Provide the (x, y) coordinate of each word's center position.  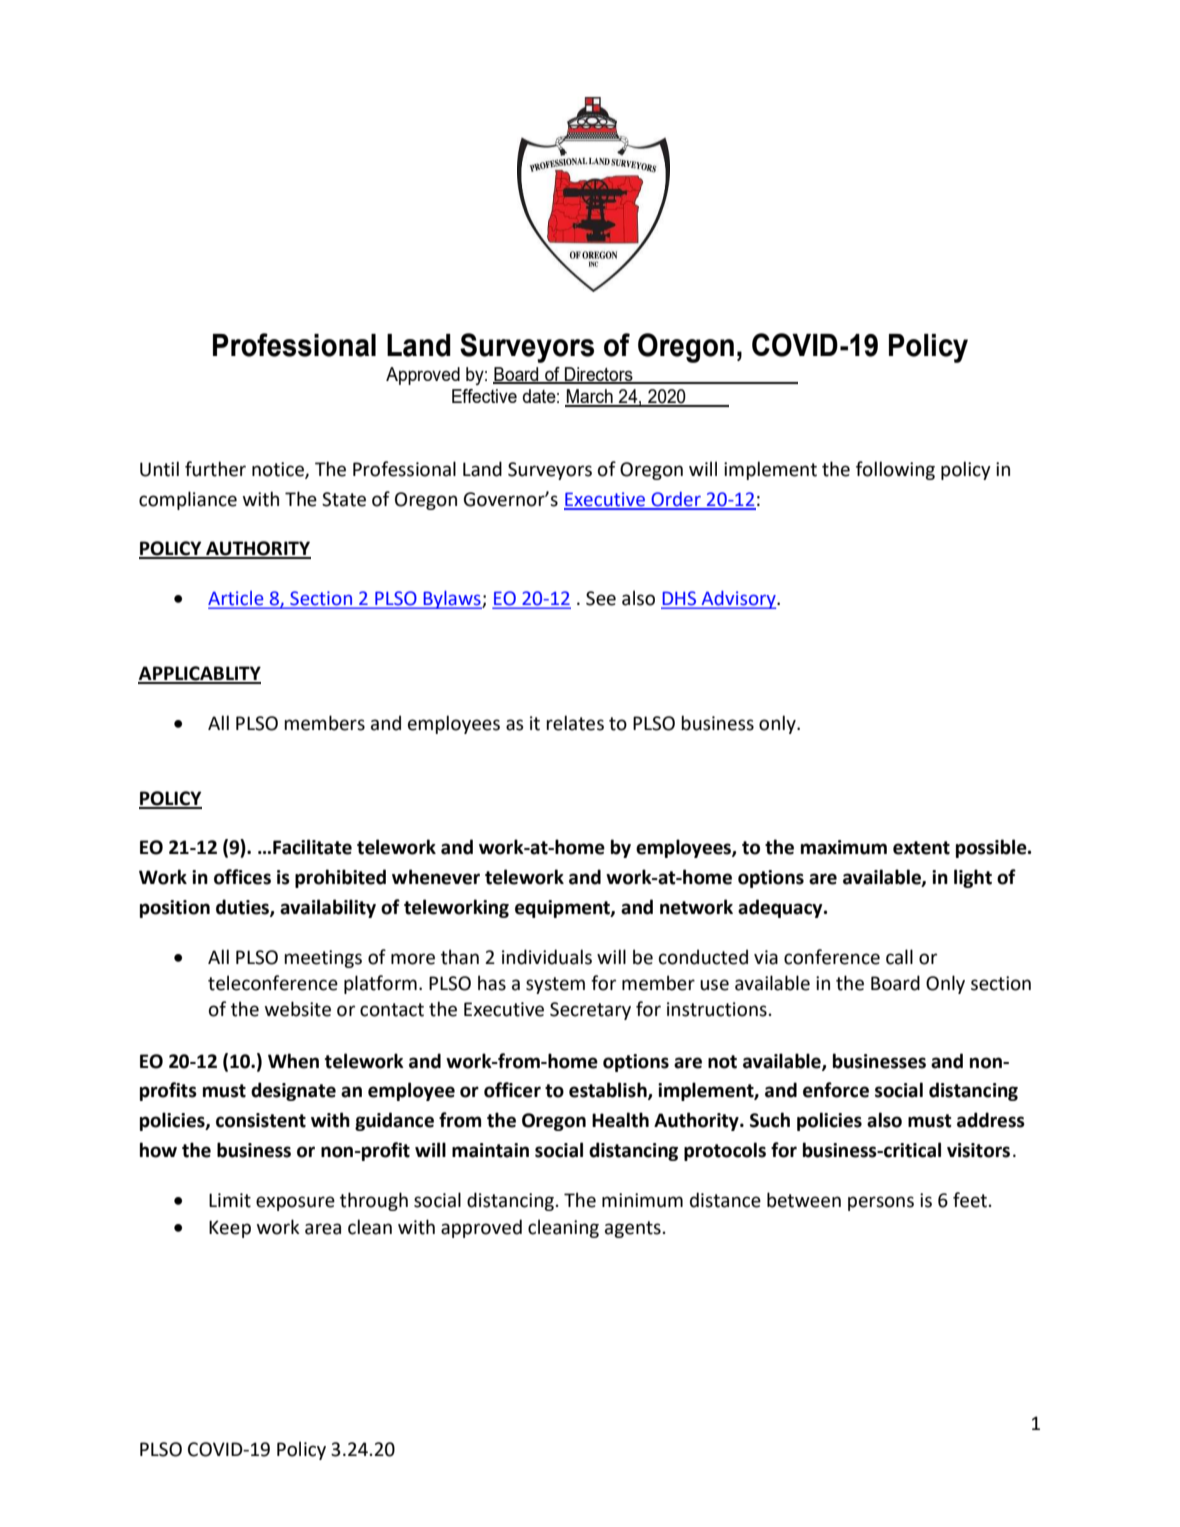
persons (881, 1203)
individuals (547, 957)
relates (575, 723)
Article (237, 599)
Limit (230, 1200)
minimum (642, 1200)
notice (279, 470)
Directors (599, 375)
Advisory (738, 600)
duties (243, 908)
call (899, 957)
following (895, 470)
